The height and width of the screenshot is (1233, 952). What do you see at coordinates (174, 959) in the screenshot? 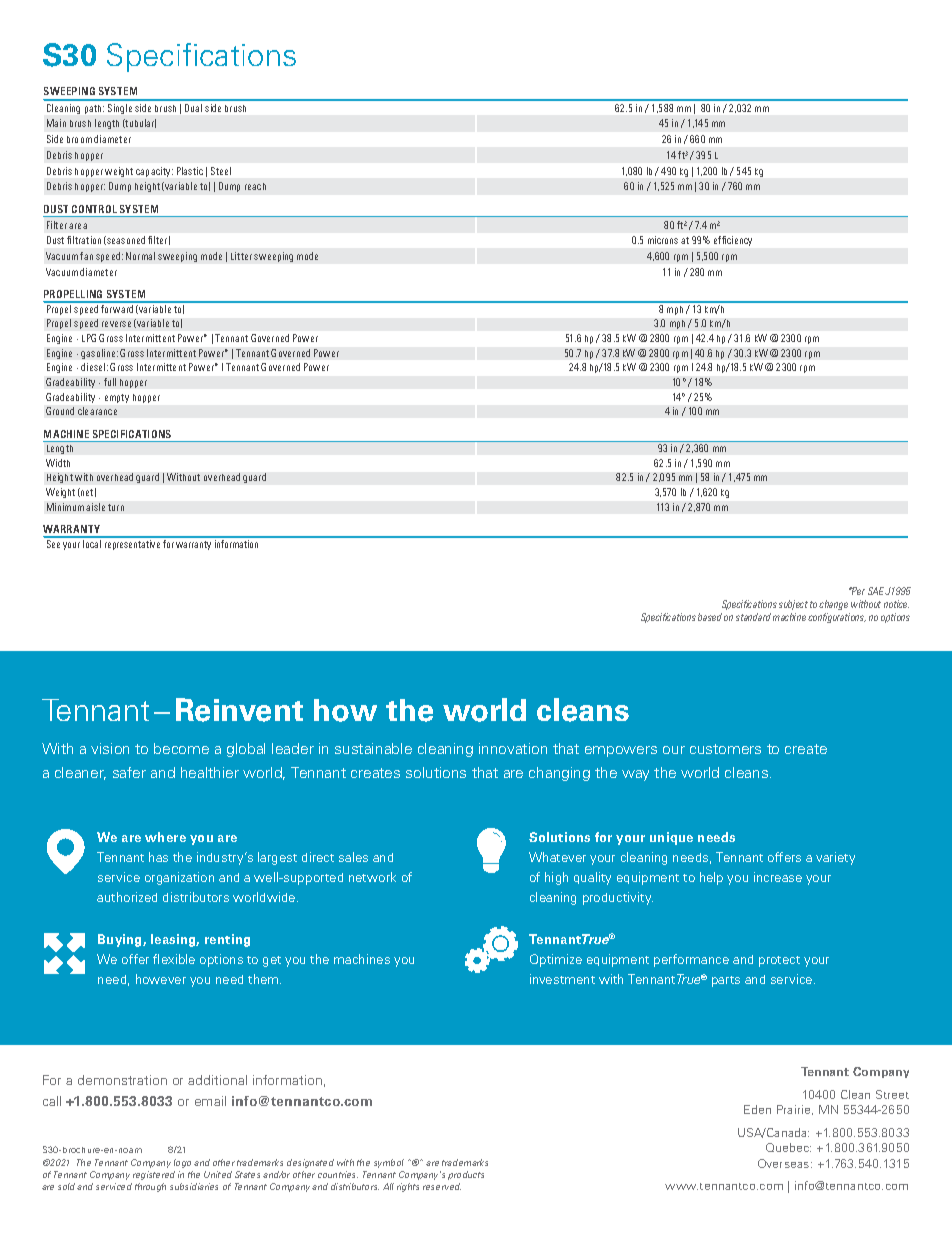
I see `flexible` at bounding box center [174, 959].
